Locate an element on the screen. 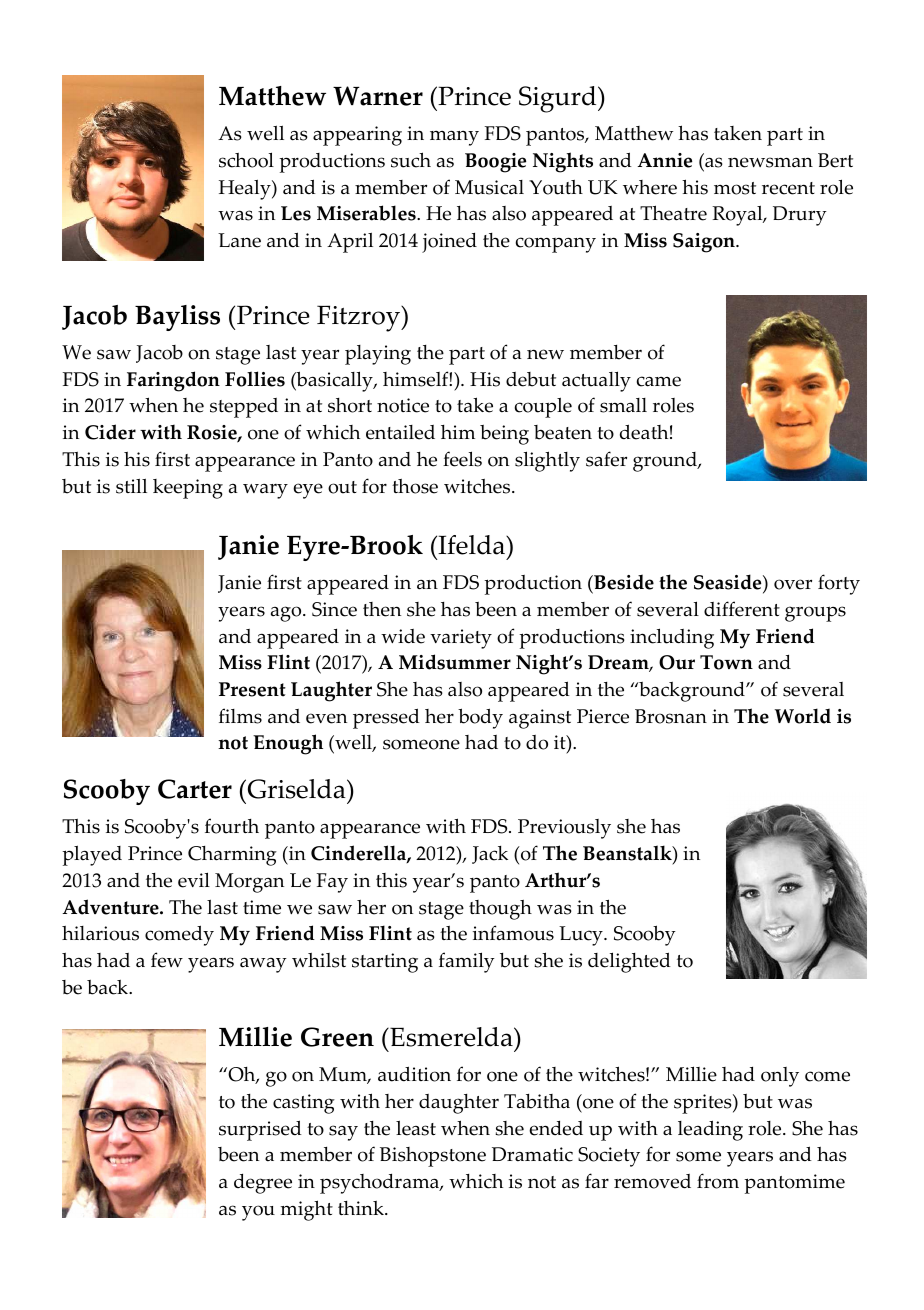  from is located at coordinates (718, 1181).
